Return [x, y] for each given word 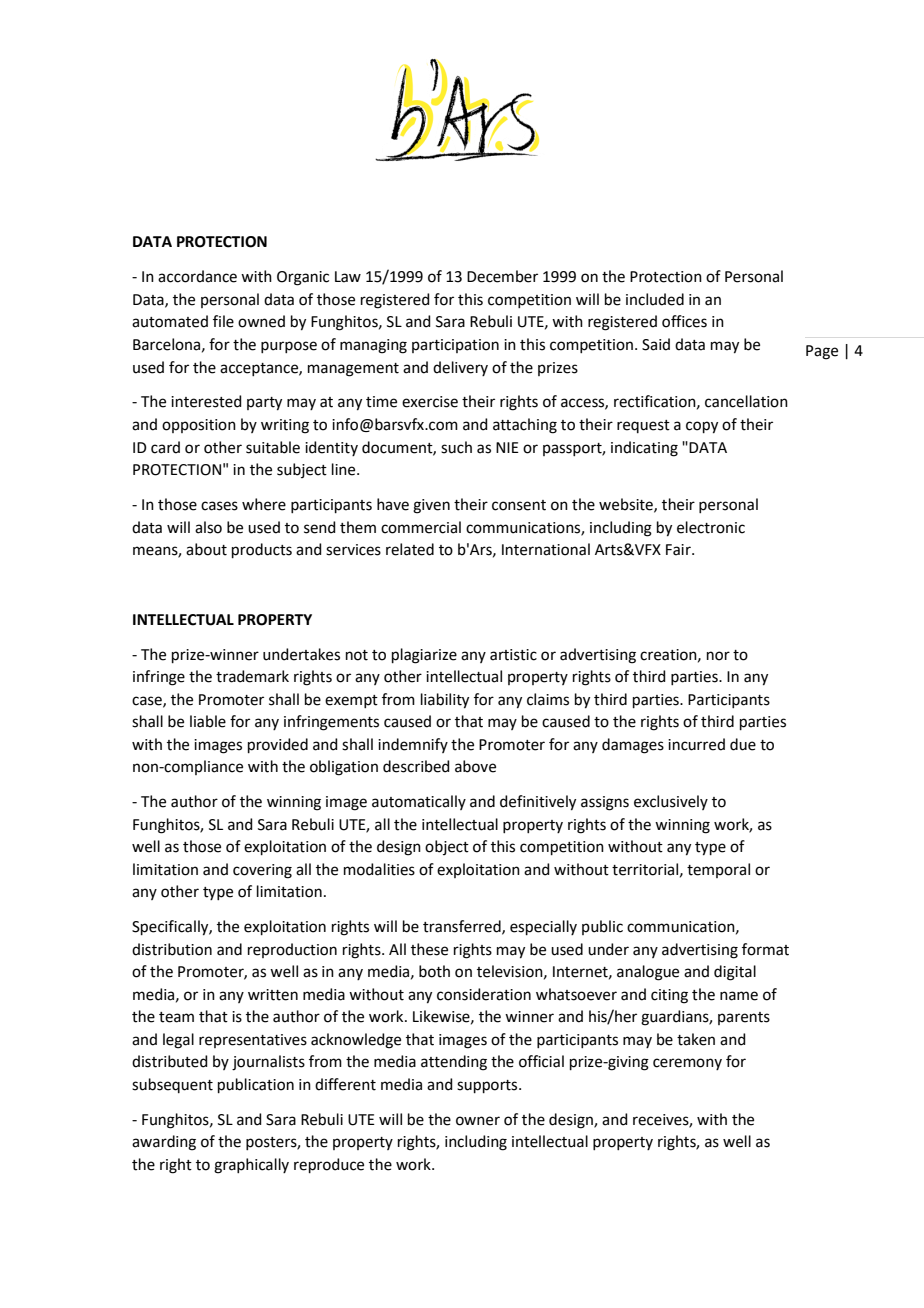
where [264, 504]
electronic [711, 527]
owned [261, 321]
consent [519, 505]
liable [208, 721]
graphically [251, 1166]
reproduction [292, 950]
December [502, 276]
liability [445, 701]
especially [543, 927]
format [765, 949]
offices [684, 321]
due [743, 744]
